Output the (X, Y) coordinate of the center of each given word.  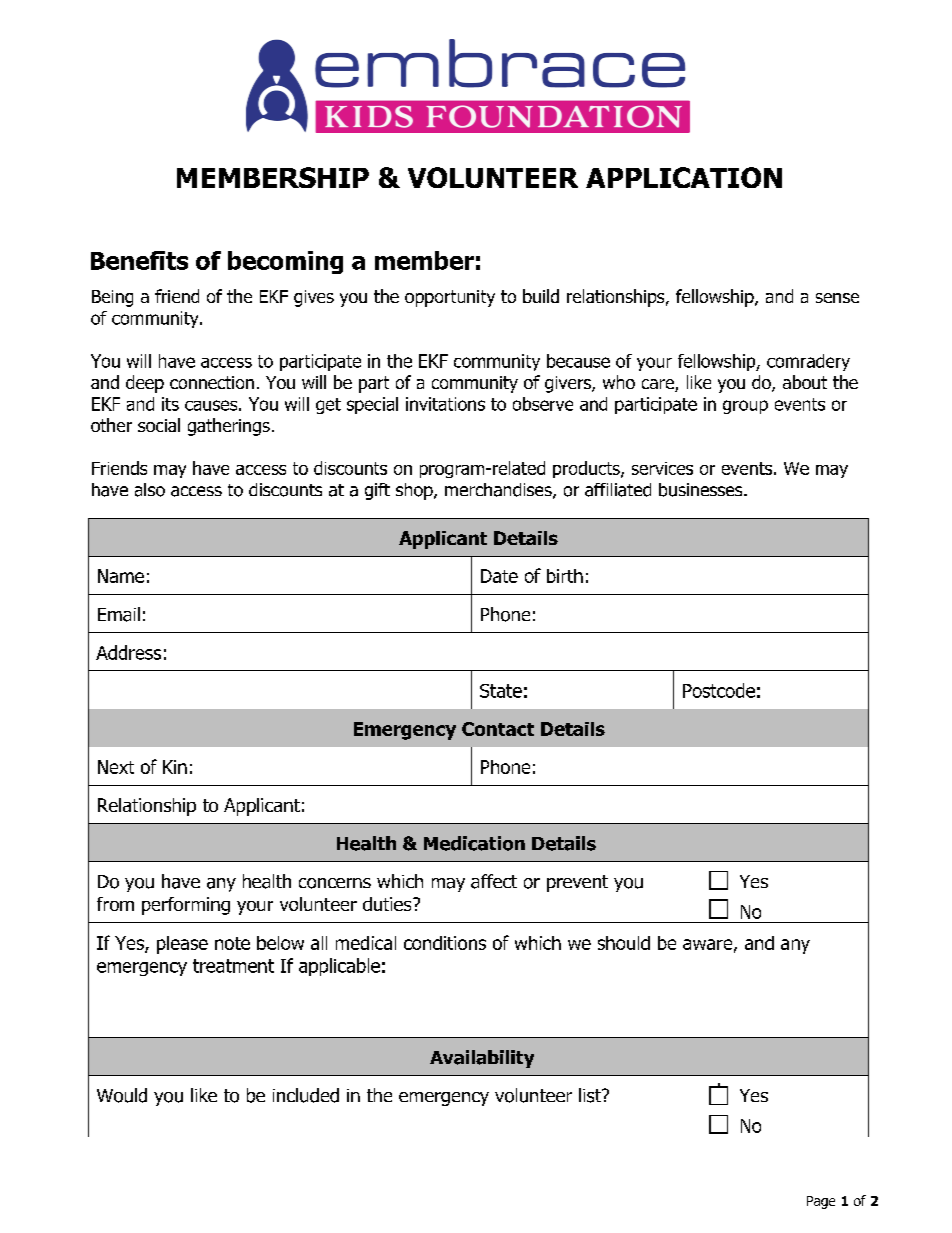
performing (186, 906)
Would (122, 1095)
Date (499, 576)
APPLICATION (684, 177)
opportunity (450, 298)
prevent (577, 883)
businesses (702, 490)
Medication (474, 843)
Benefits (139, 260)
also (150, 490)
